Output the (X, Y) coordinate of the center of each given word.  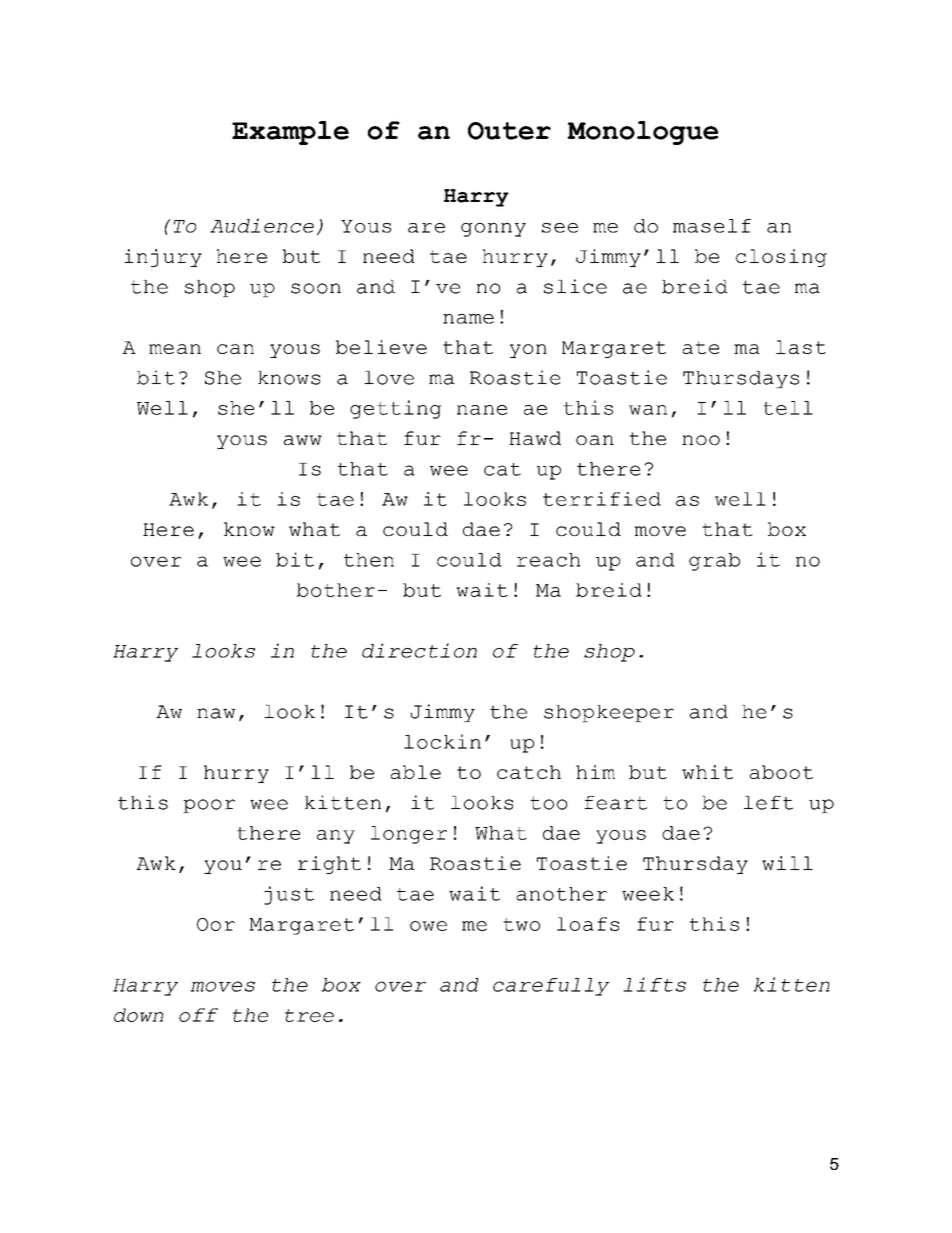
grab (714, 562)
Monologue (642, 133)
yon (528, 351)
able (416, 772)
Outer (509, 131)
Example (290, 133)
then (369, 560)
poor (209, 806)
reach (549, 560)
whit (707, 772)
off (198, 1015)
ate (701, 347)
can (235, 349)
